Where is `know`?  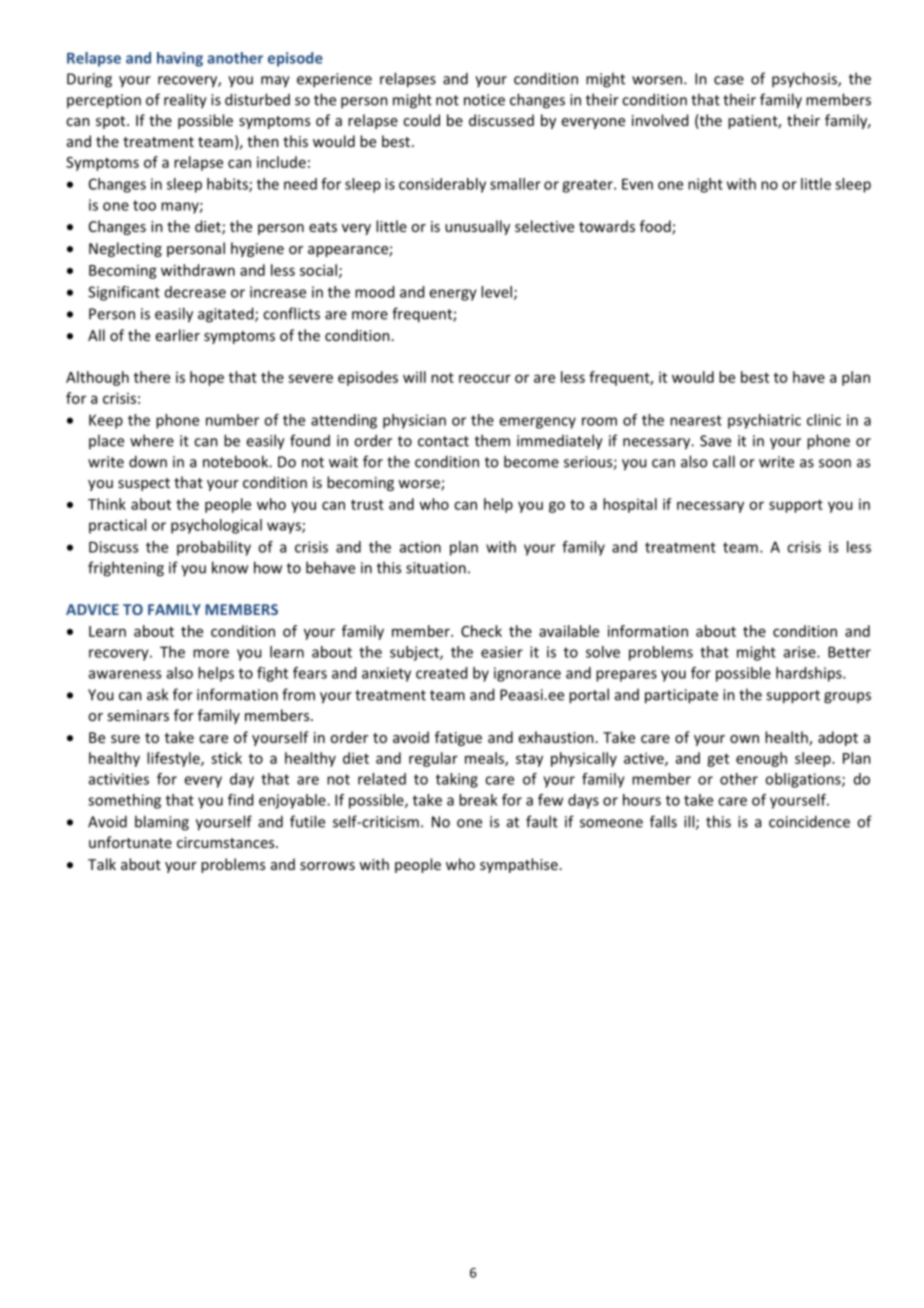 know is located at coordinates (230, 567).
